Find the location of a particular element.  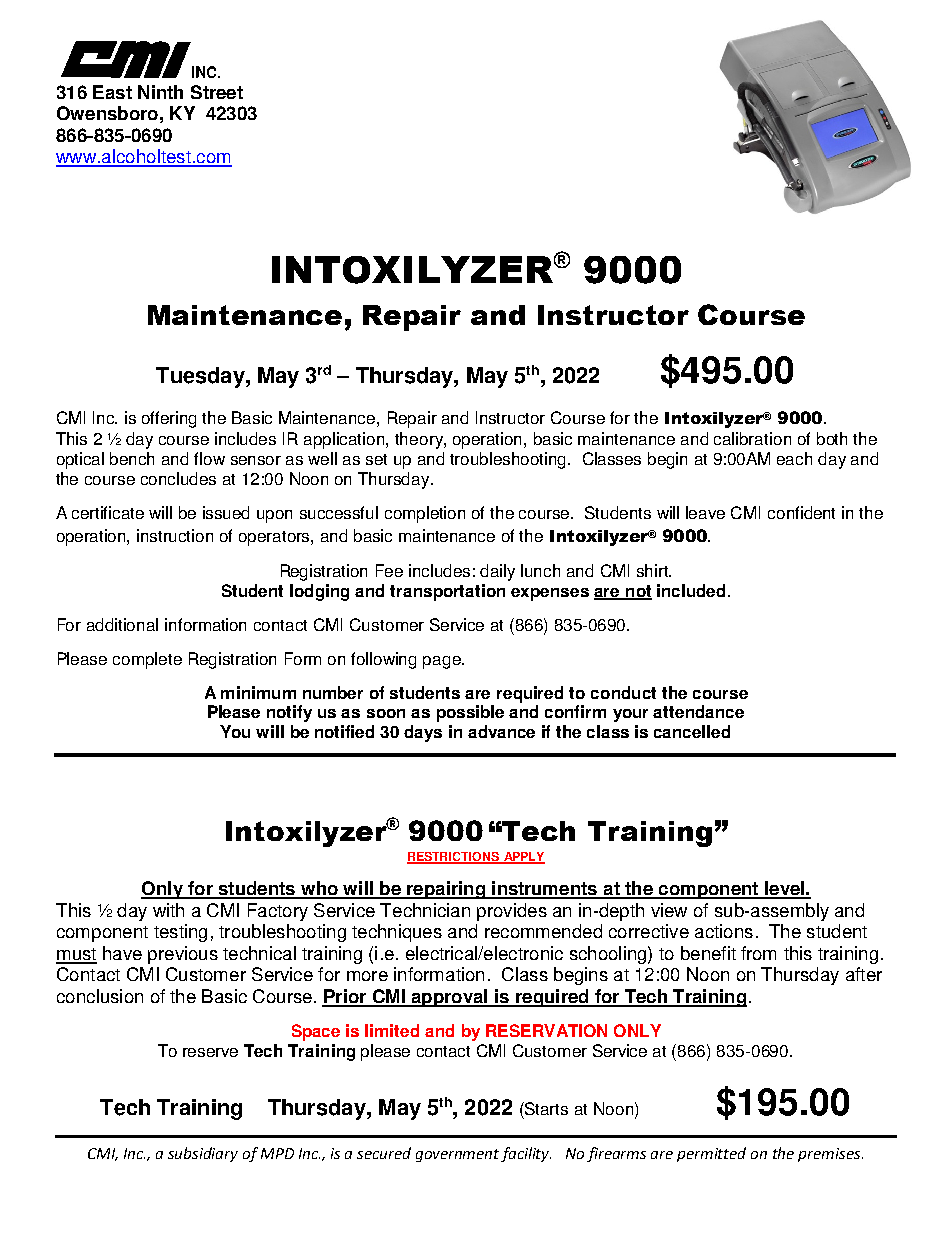

additional is located at coordinates (122, 624).
